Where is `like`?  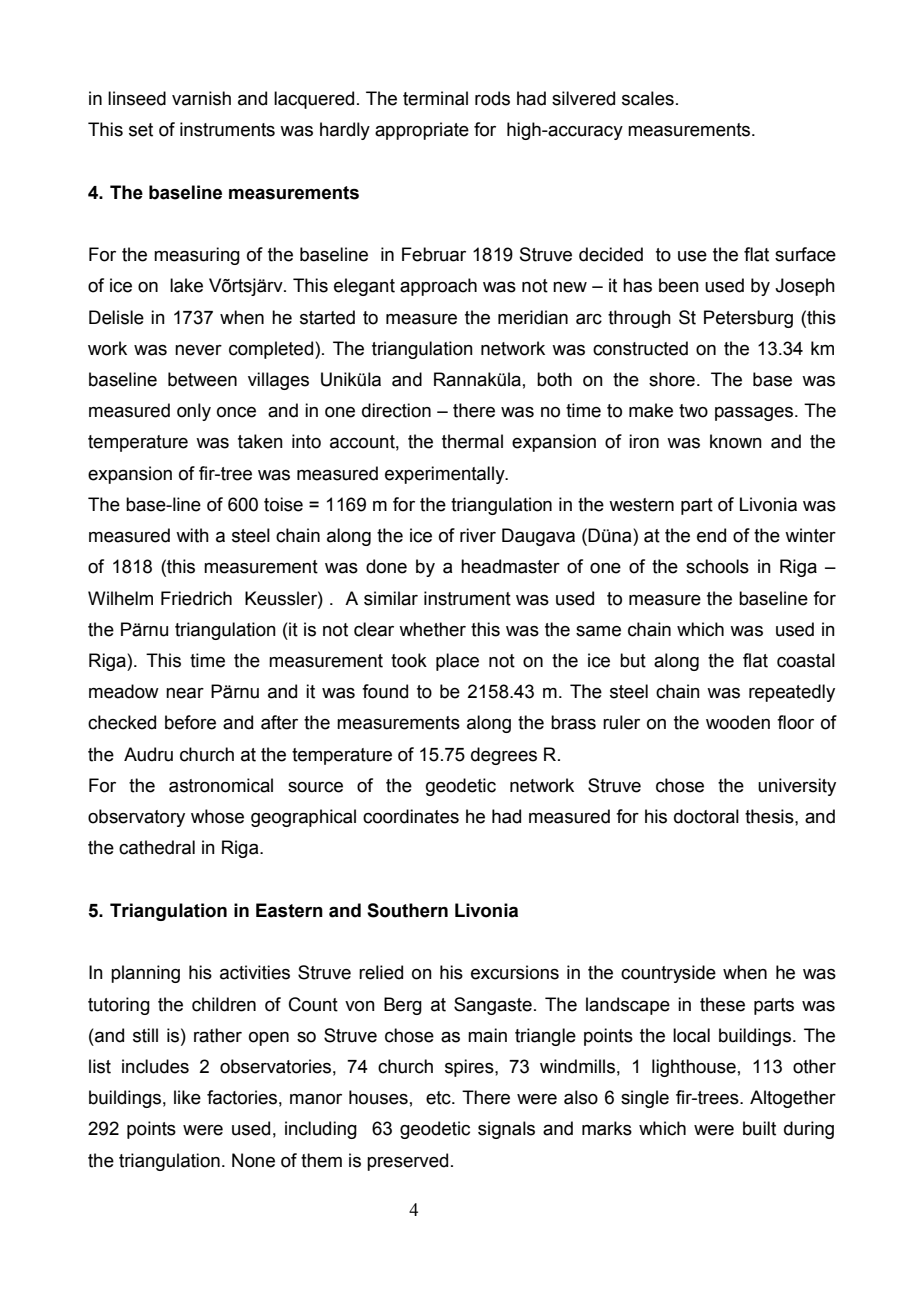 like is located at coordinates (187, 1097).
